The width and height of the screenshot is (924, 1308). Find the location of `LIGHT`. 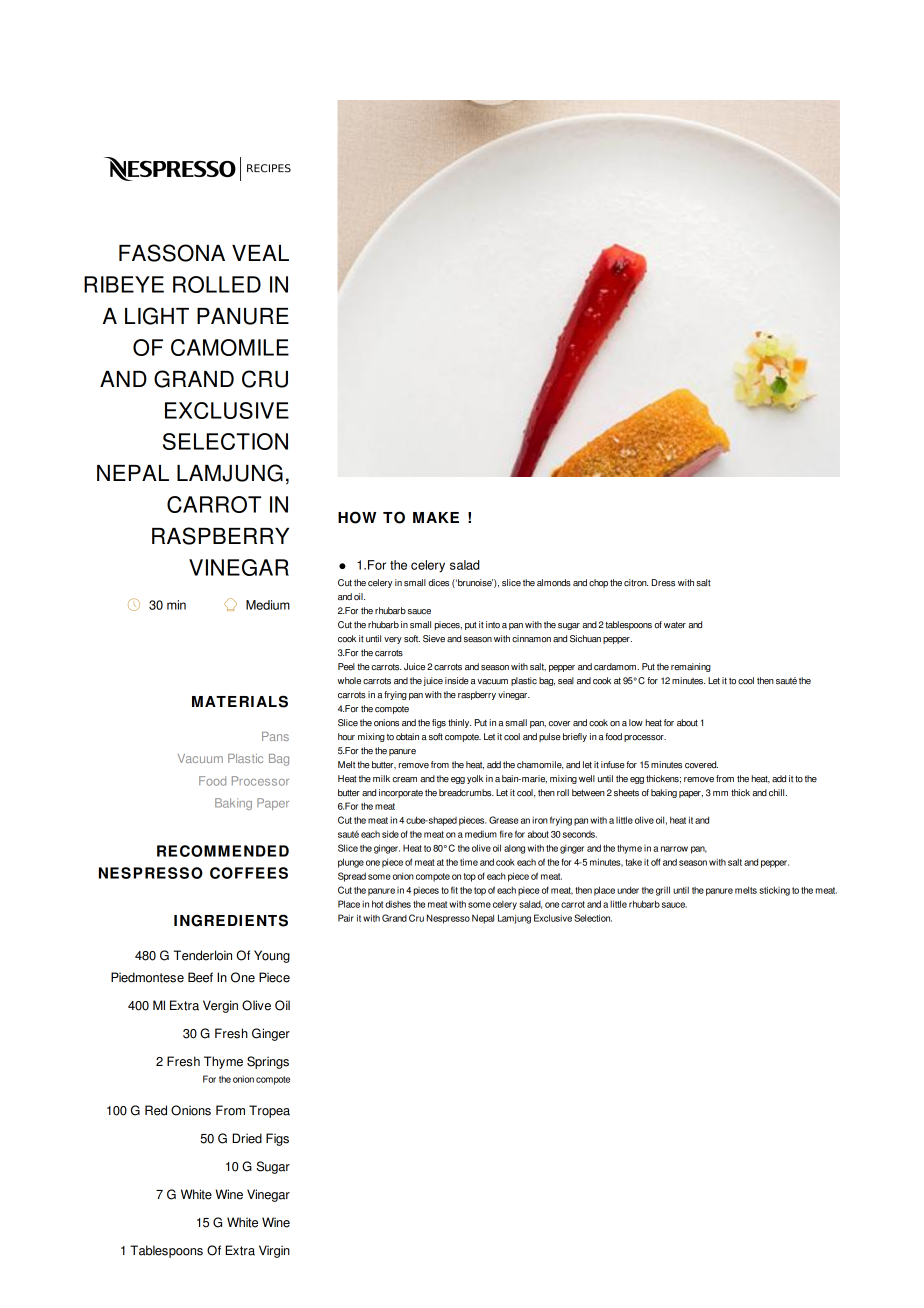

LIGHT is located at coordinates (157, 316).
